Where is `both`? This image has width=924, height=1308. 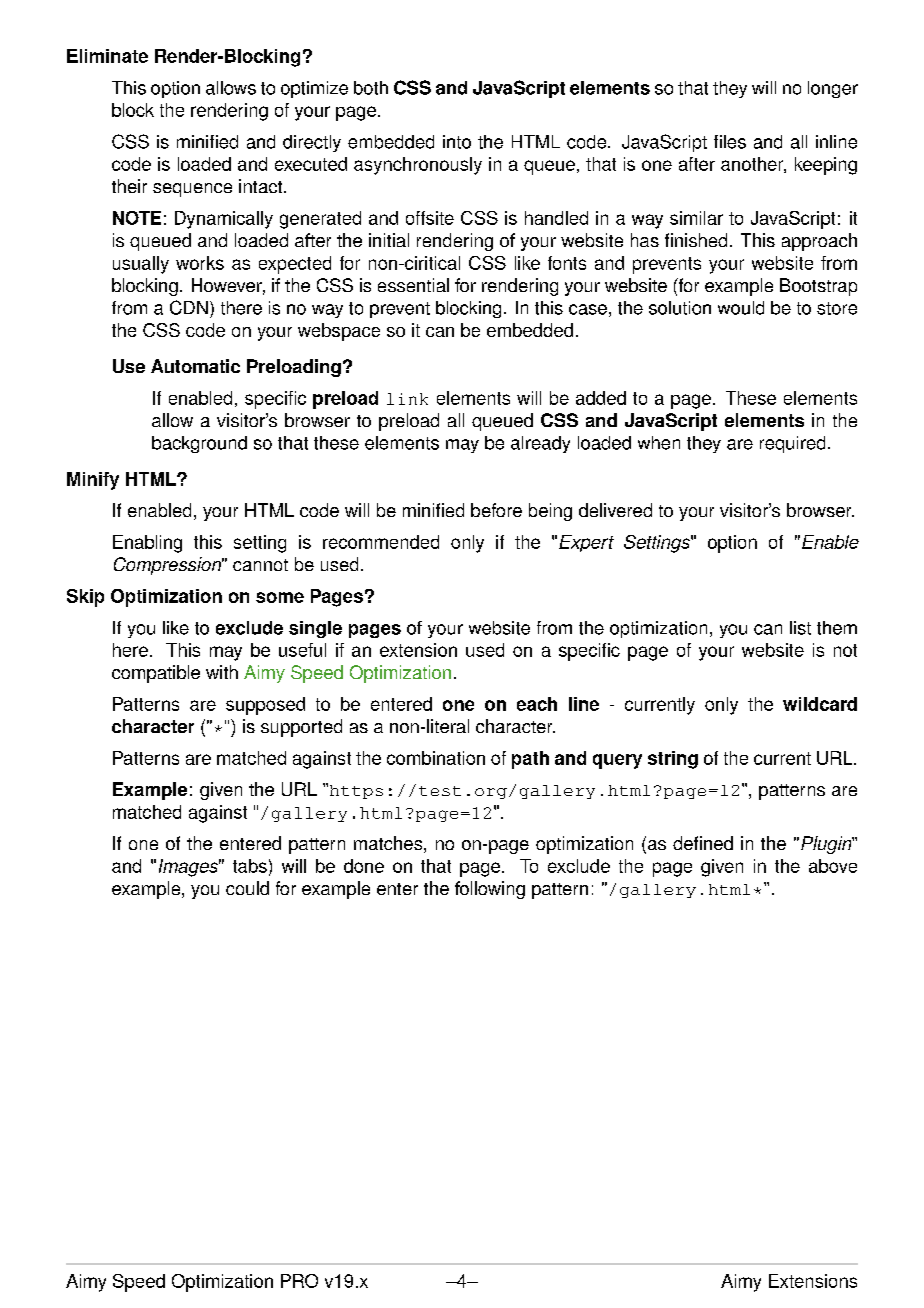 both is located at coordinates (371, 88).
